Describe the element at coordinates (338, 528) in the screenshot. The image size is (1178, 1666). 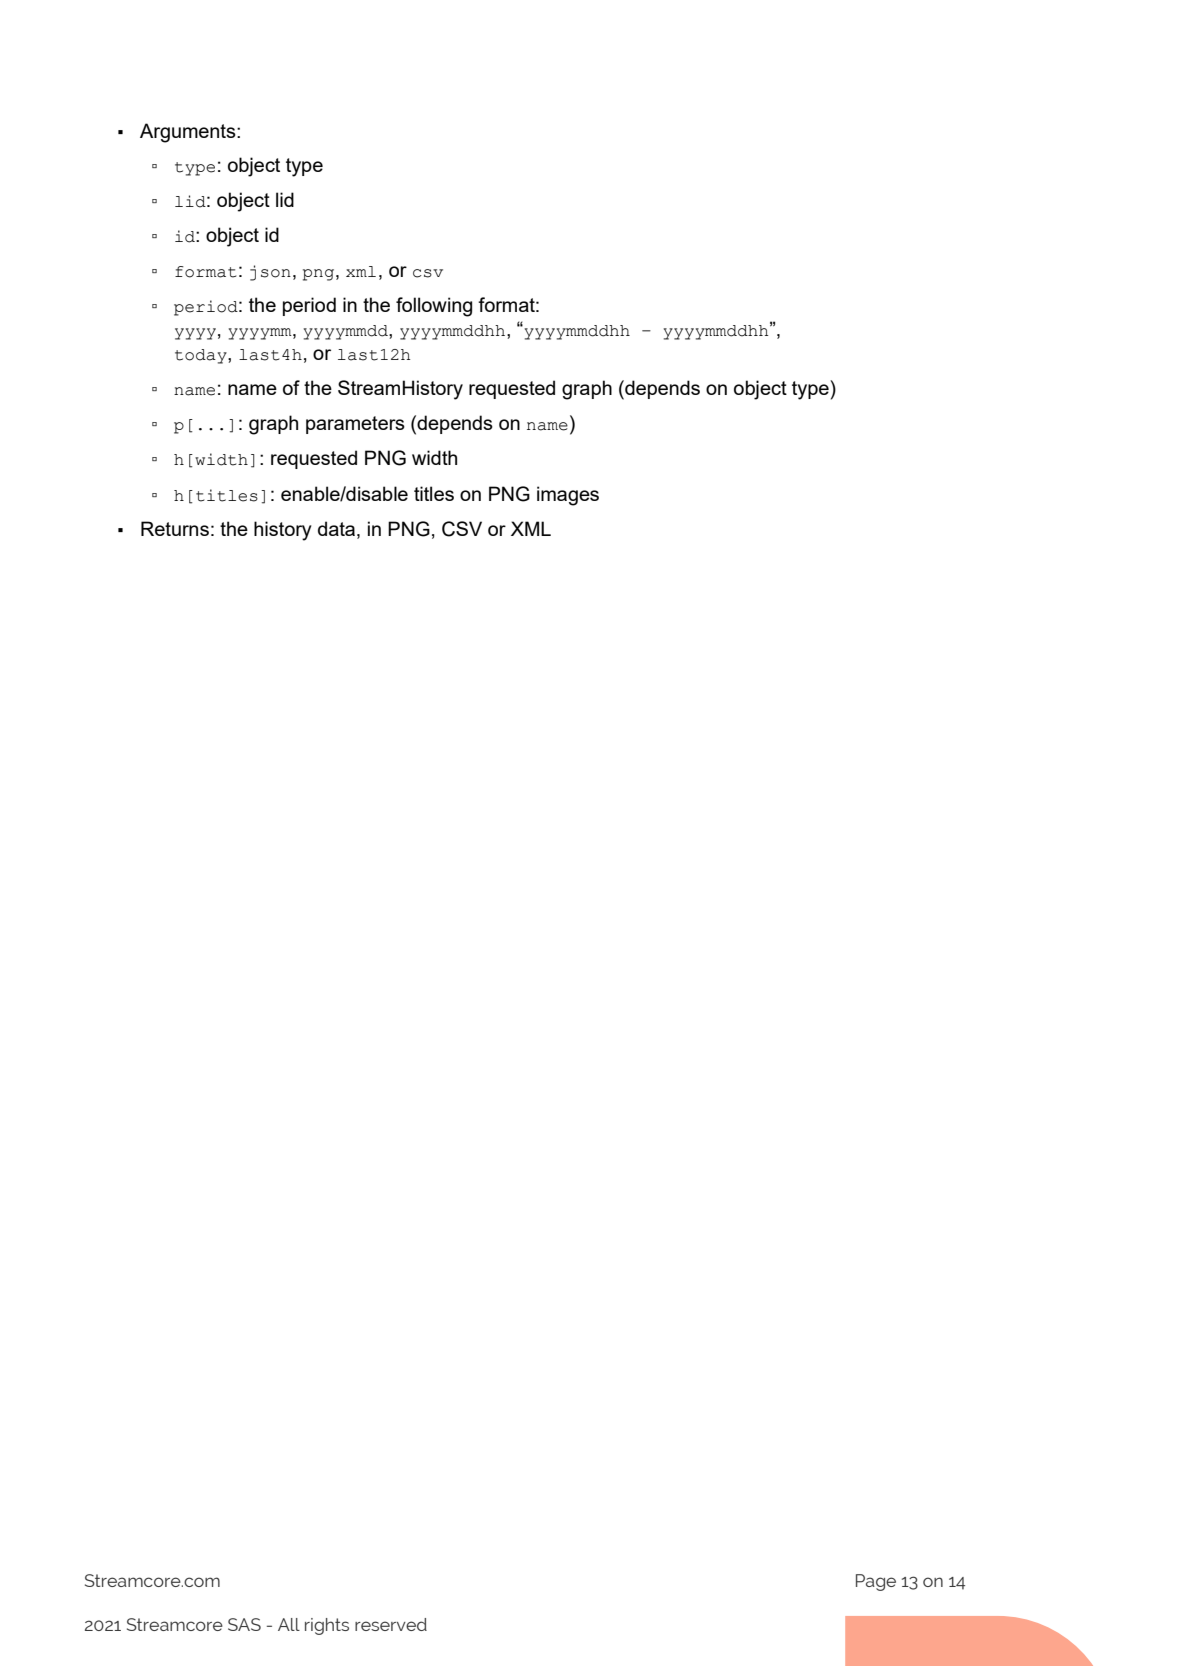
I see `data` at that location.
